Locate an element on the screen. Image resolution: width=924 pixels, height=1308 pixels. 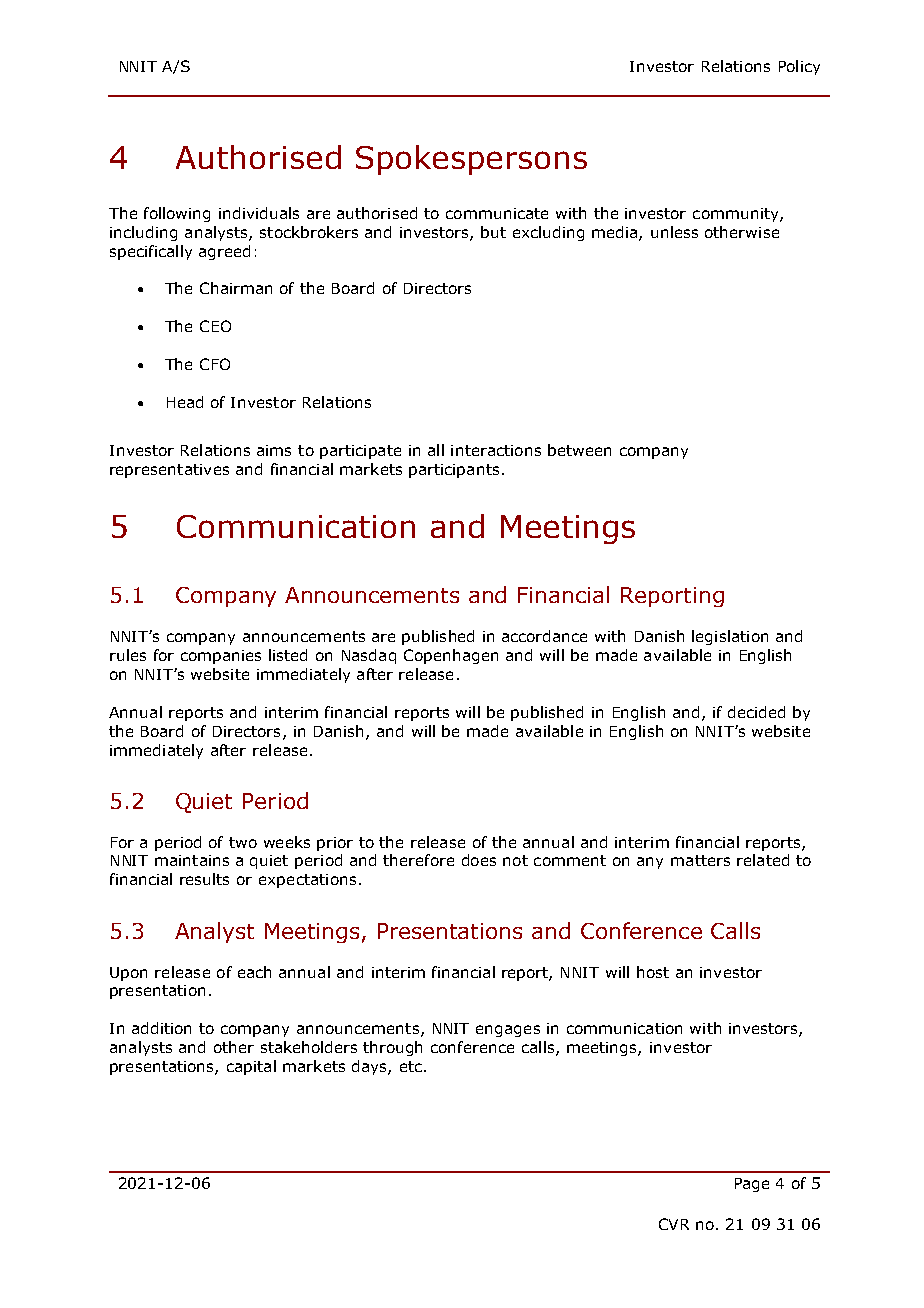
companies is located at coordinates (221, 657).
